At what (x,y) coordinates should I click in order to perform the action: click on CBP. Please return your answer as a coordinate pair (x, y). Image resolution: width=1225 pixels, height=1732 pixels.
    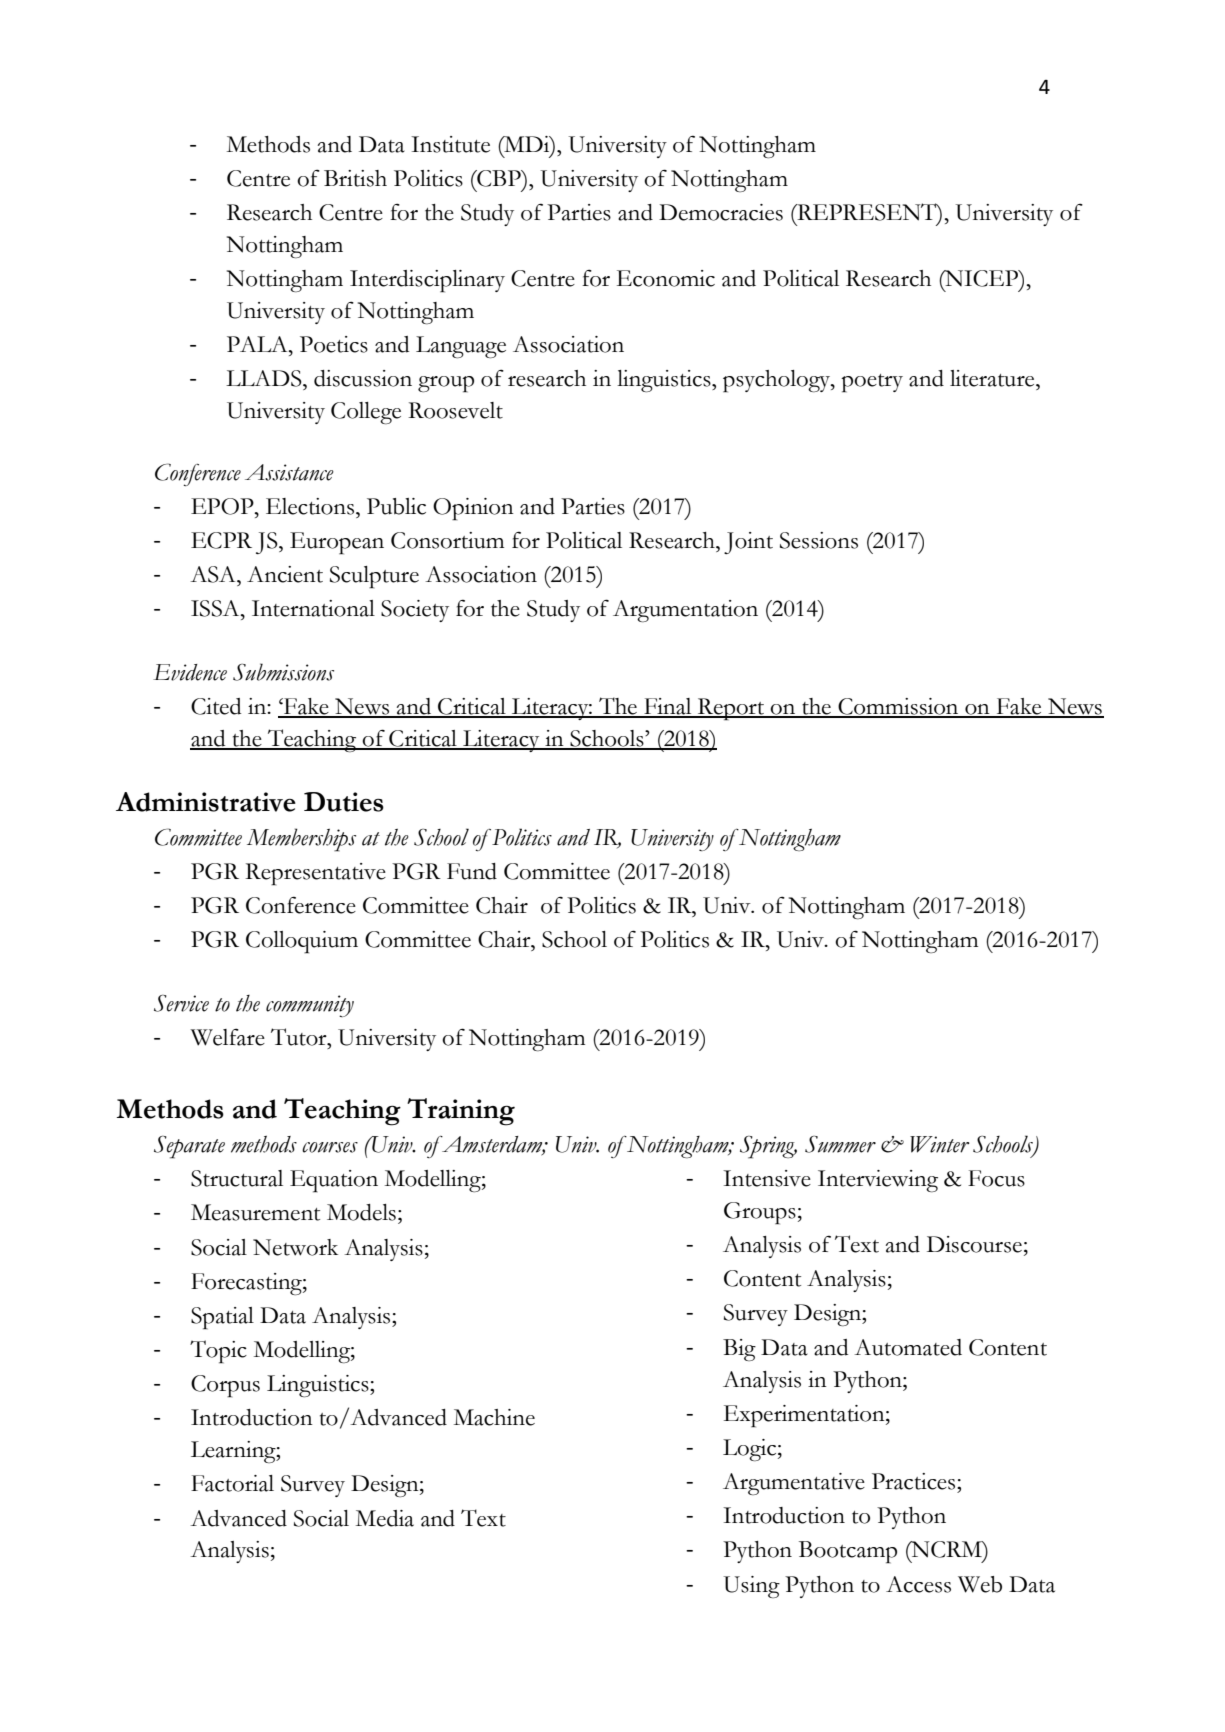
    Looking at the image, I should click on (499, 178).
